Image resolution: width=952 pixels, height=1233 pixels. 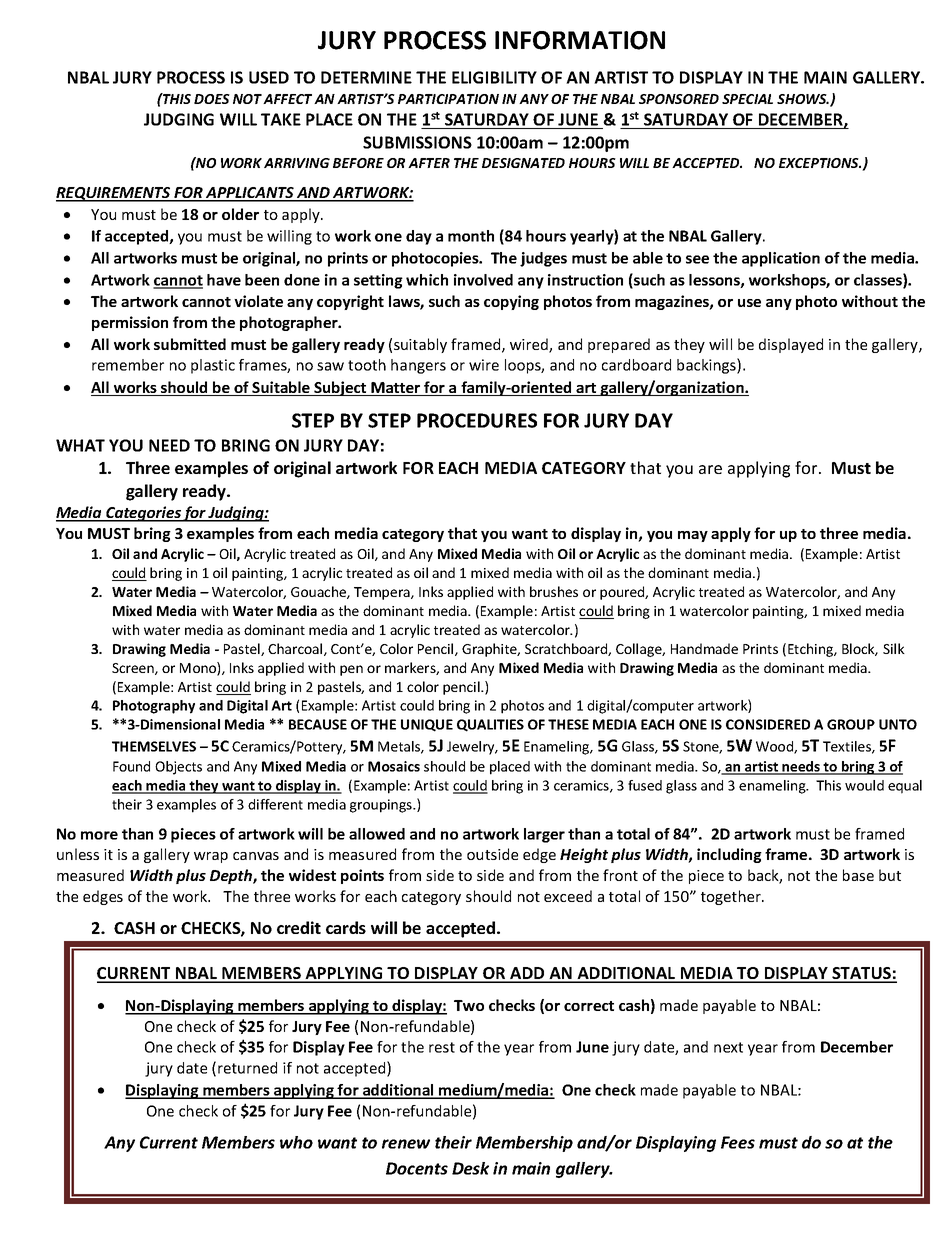 What do you see at coordinates (470, 1168) in the image?
I see `Desk` at bounding box center [470, 1168].
